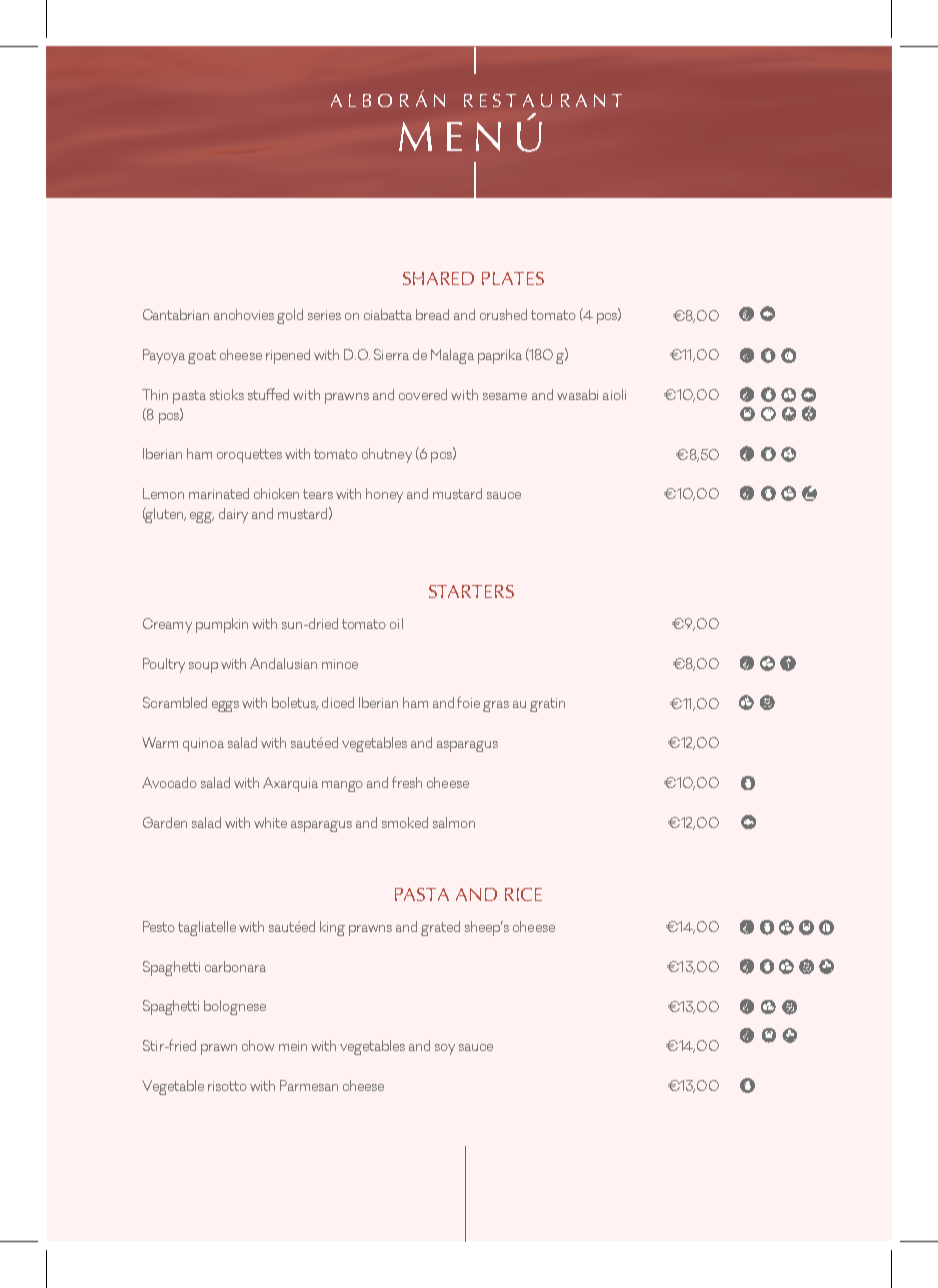  What do you see at coordinates (202, 357) in the screenshot?
I see `goat` at bounding box center [202, 357].
